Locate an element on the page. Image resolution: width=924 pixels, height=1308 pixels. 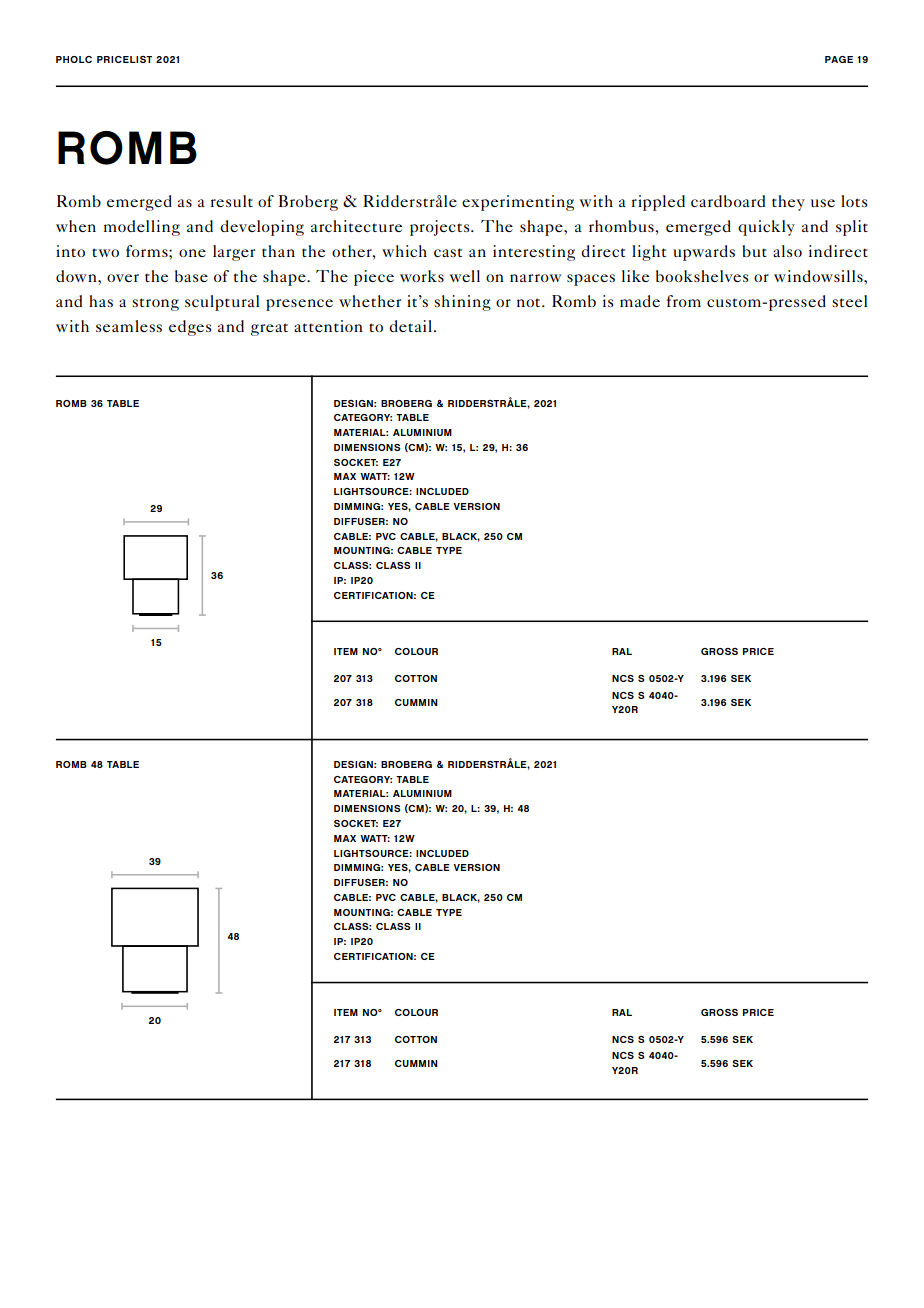
experimenting is located at coordinates (518, 203).
